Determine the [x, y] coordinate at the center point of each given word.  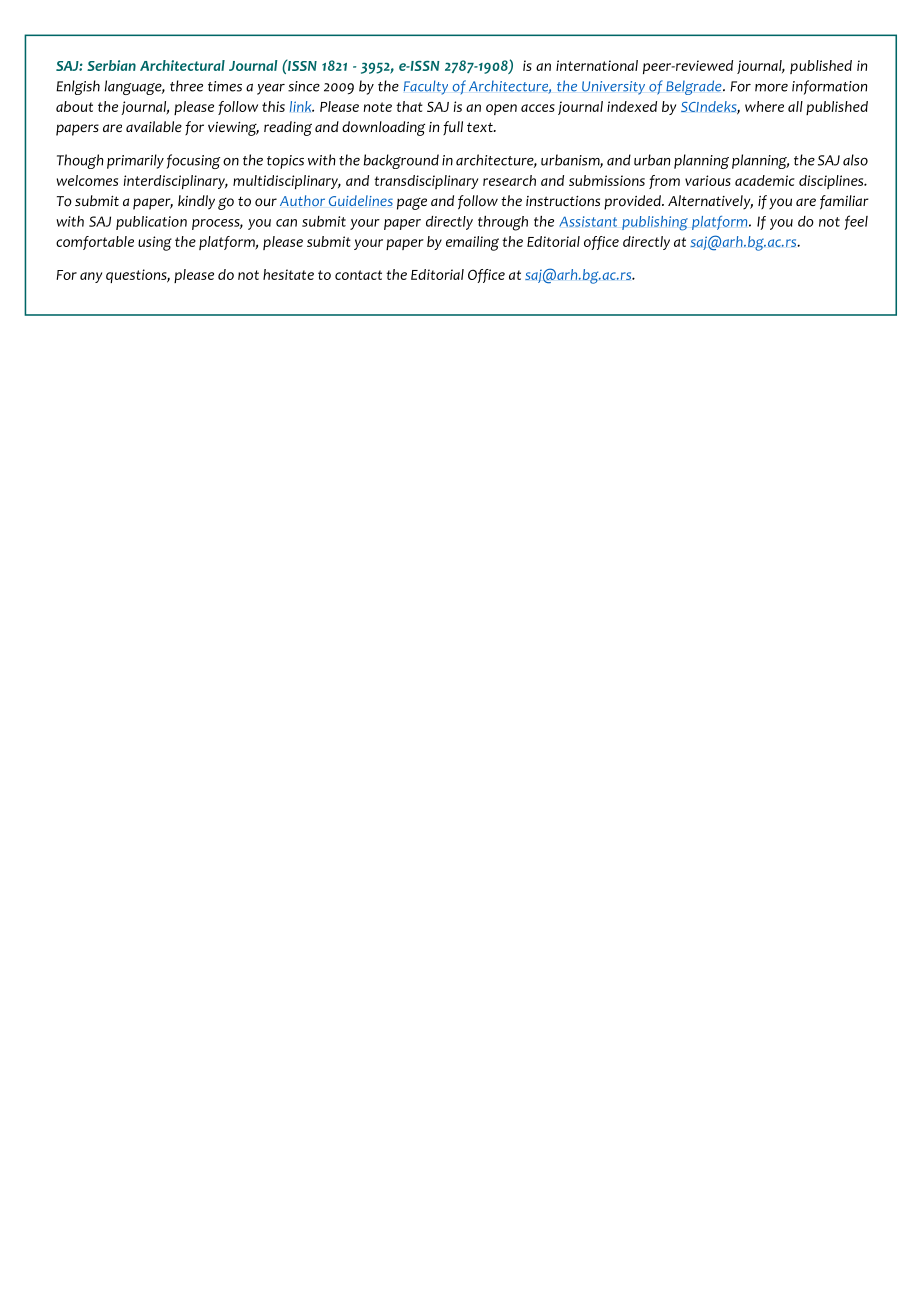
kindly [196, 202]
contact [358, 275]
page [412, 204]
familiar [844, 202]
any [91, 277]
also [855, 160]
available [154, 126]
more [771, 87]
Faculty [426, 87]
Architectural [182, 65]
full [453, 128]
